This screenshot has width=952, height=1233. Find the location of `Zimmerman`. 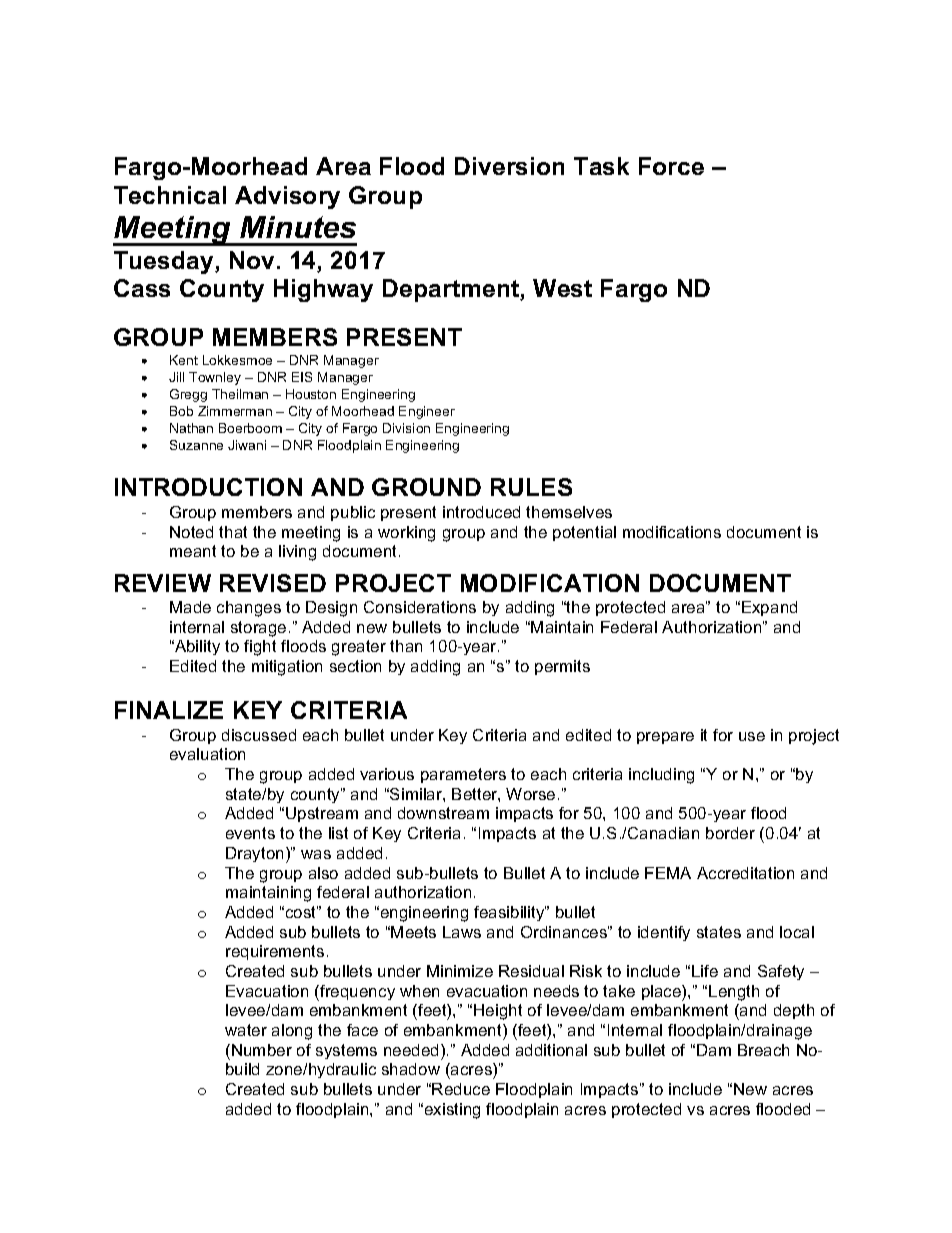

Zimmerman is located at coordinates (235, 411).
